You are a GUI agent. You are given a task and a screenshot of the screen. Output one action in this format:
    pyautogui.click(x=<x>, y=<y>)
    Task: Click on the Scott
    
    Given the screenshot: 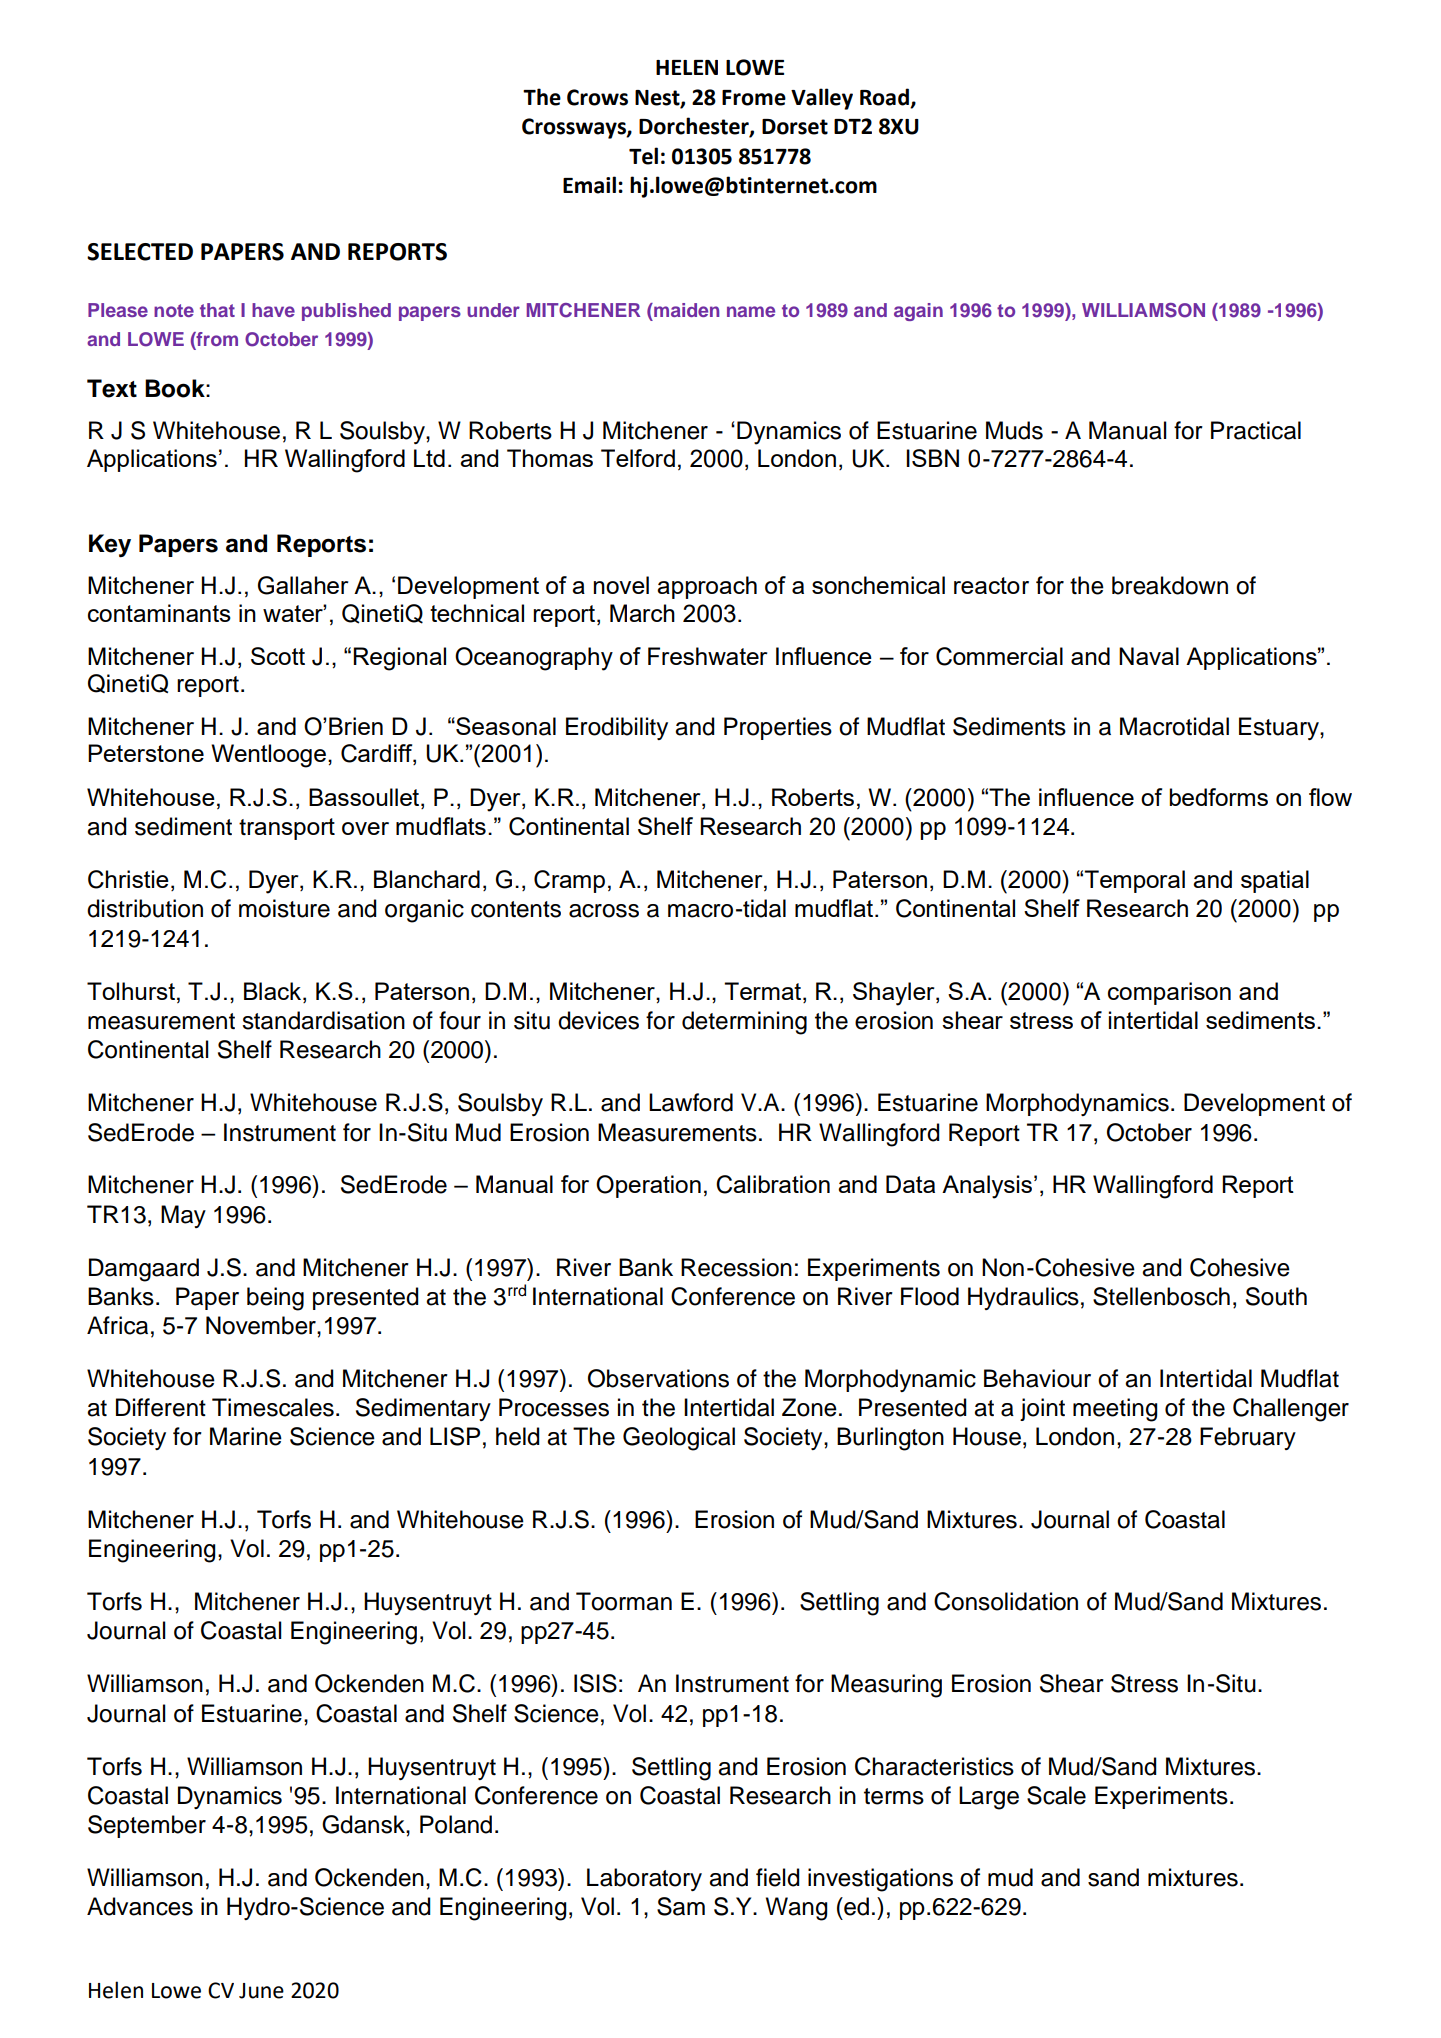 What is the action you would take?
    pyautogui.click(x=278, y=656)
